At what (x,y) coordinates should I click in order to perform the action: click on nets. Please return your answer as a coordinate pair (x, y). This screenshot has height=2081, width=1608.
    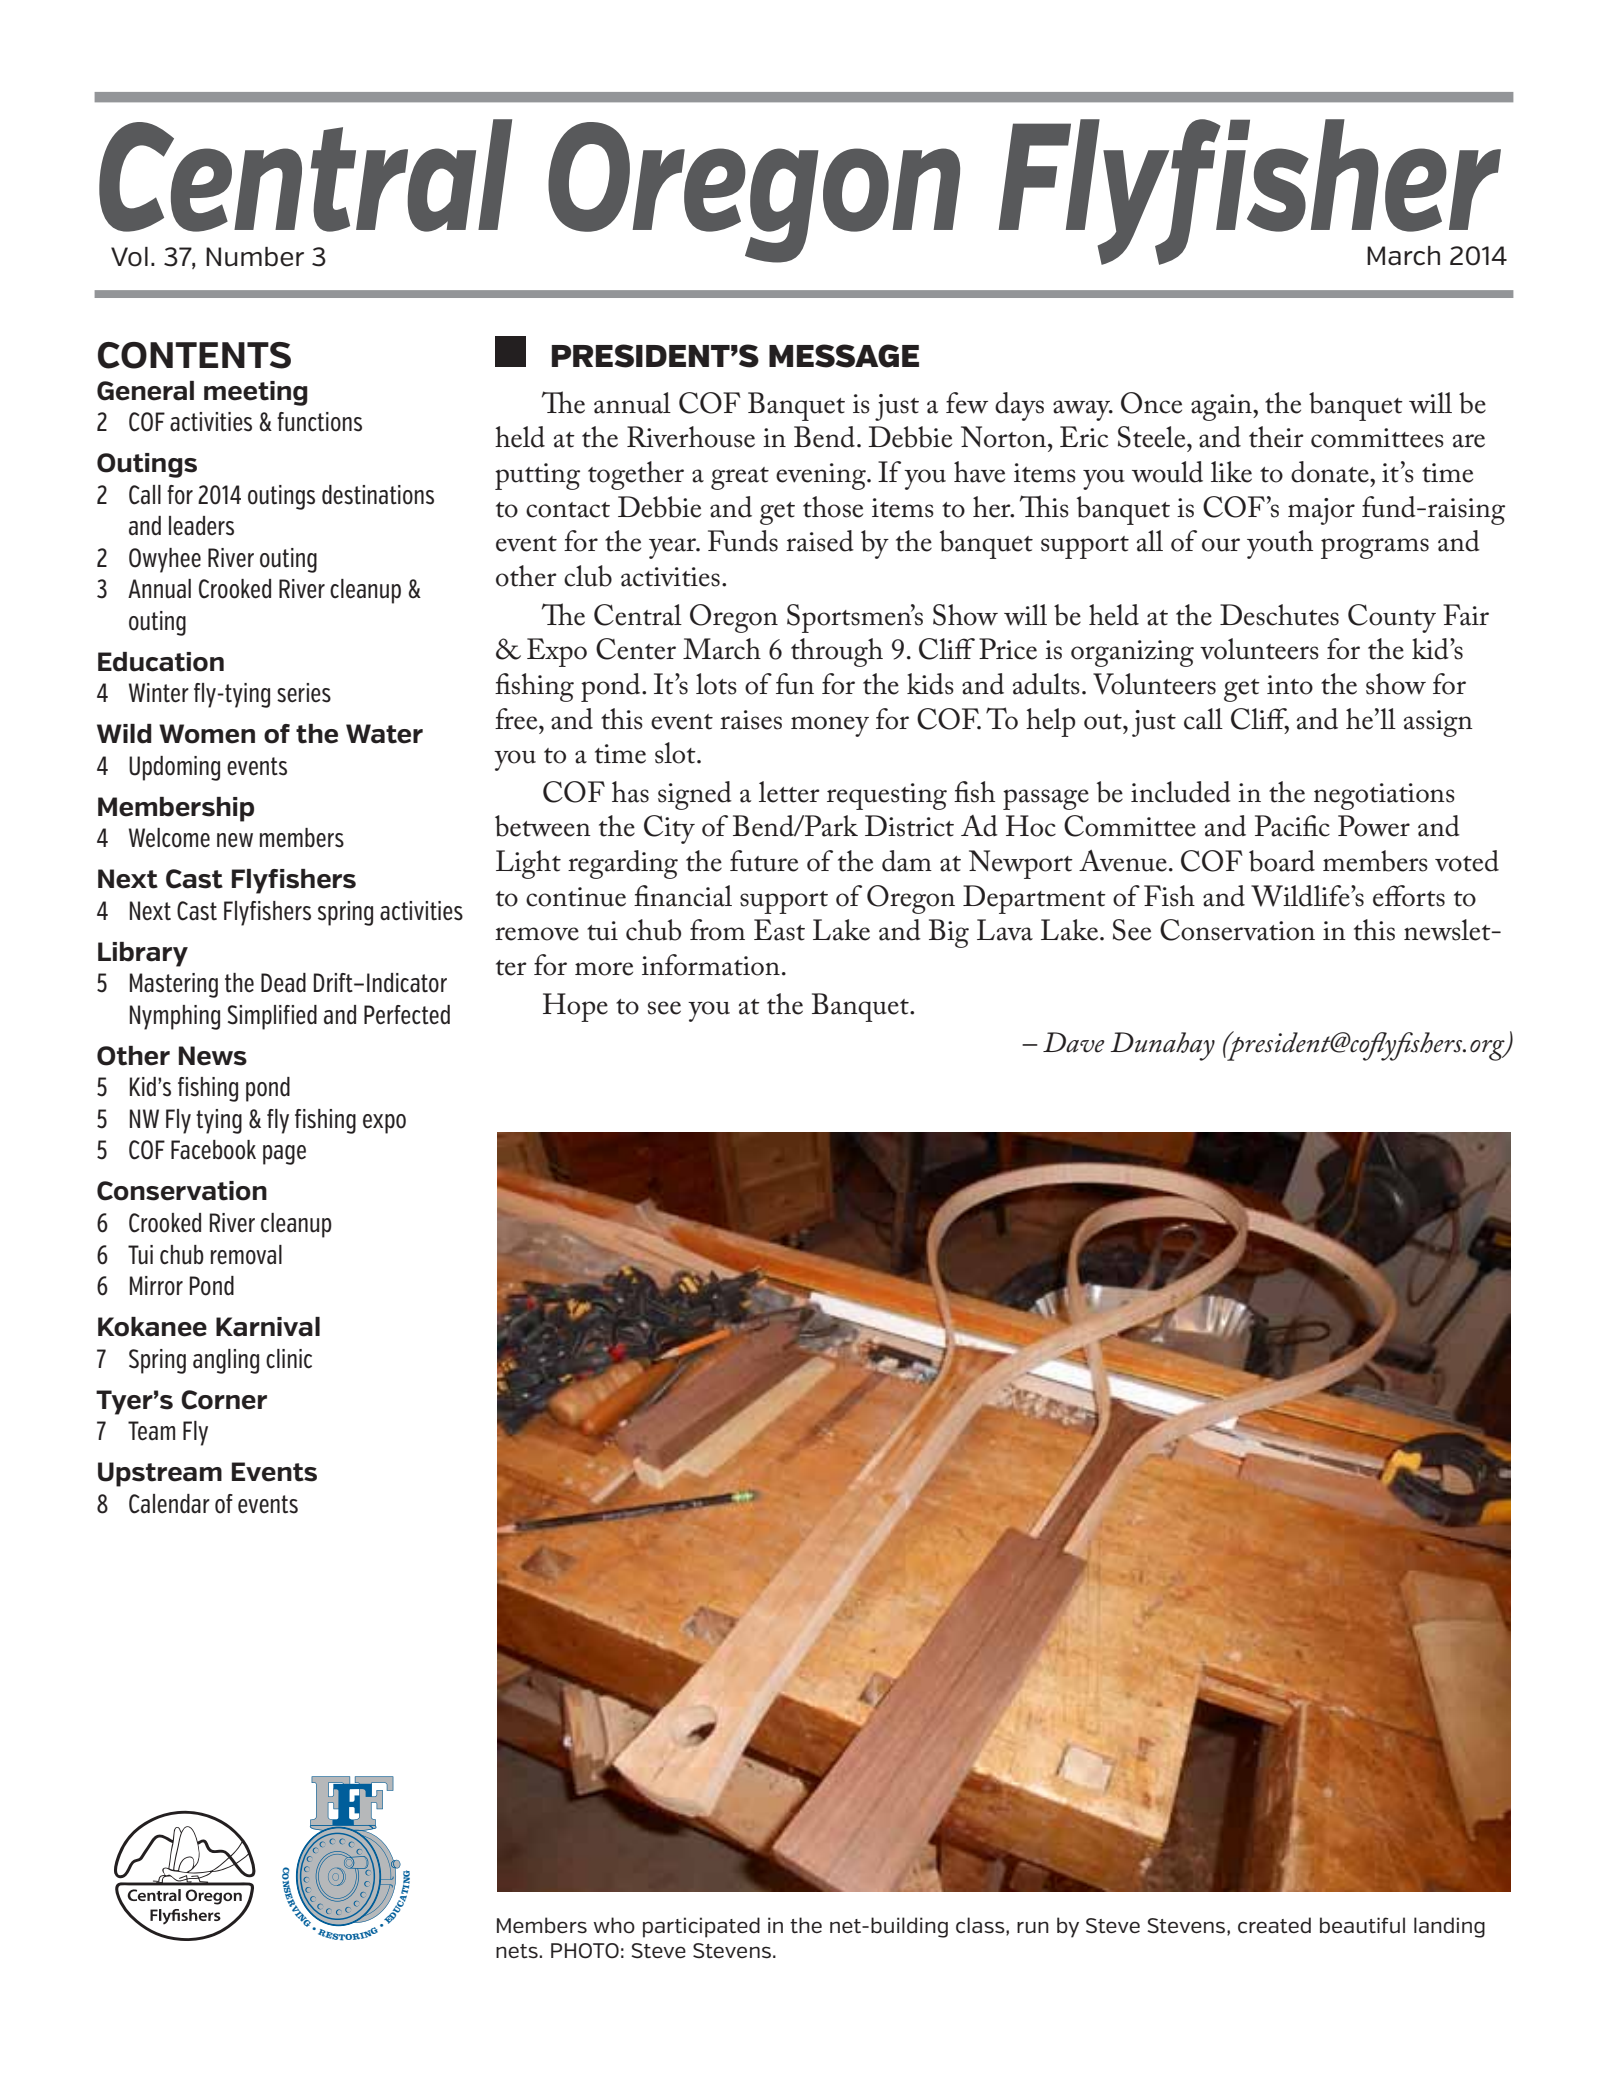
    Looking at the image, I should click on (518, 1951).
